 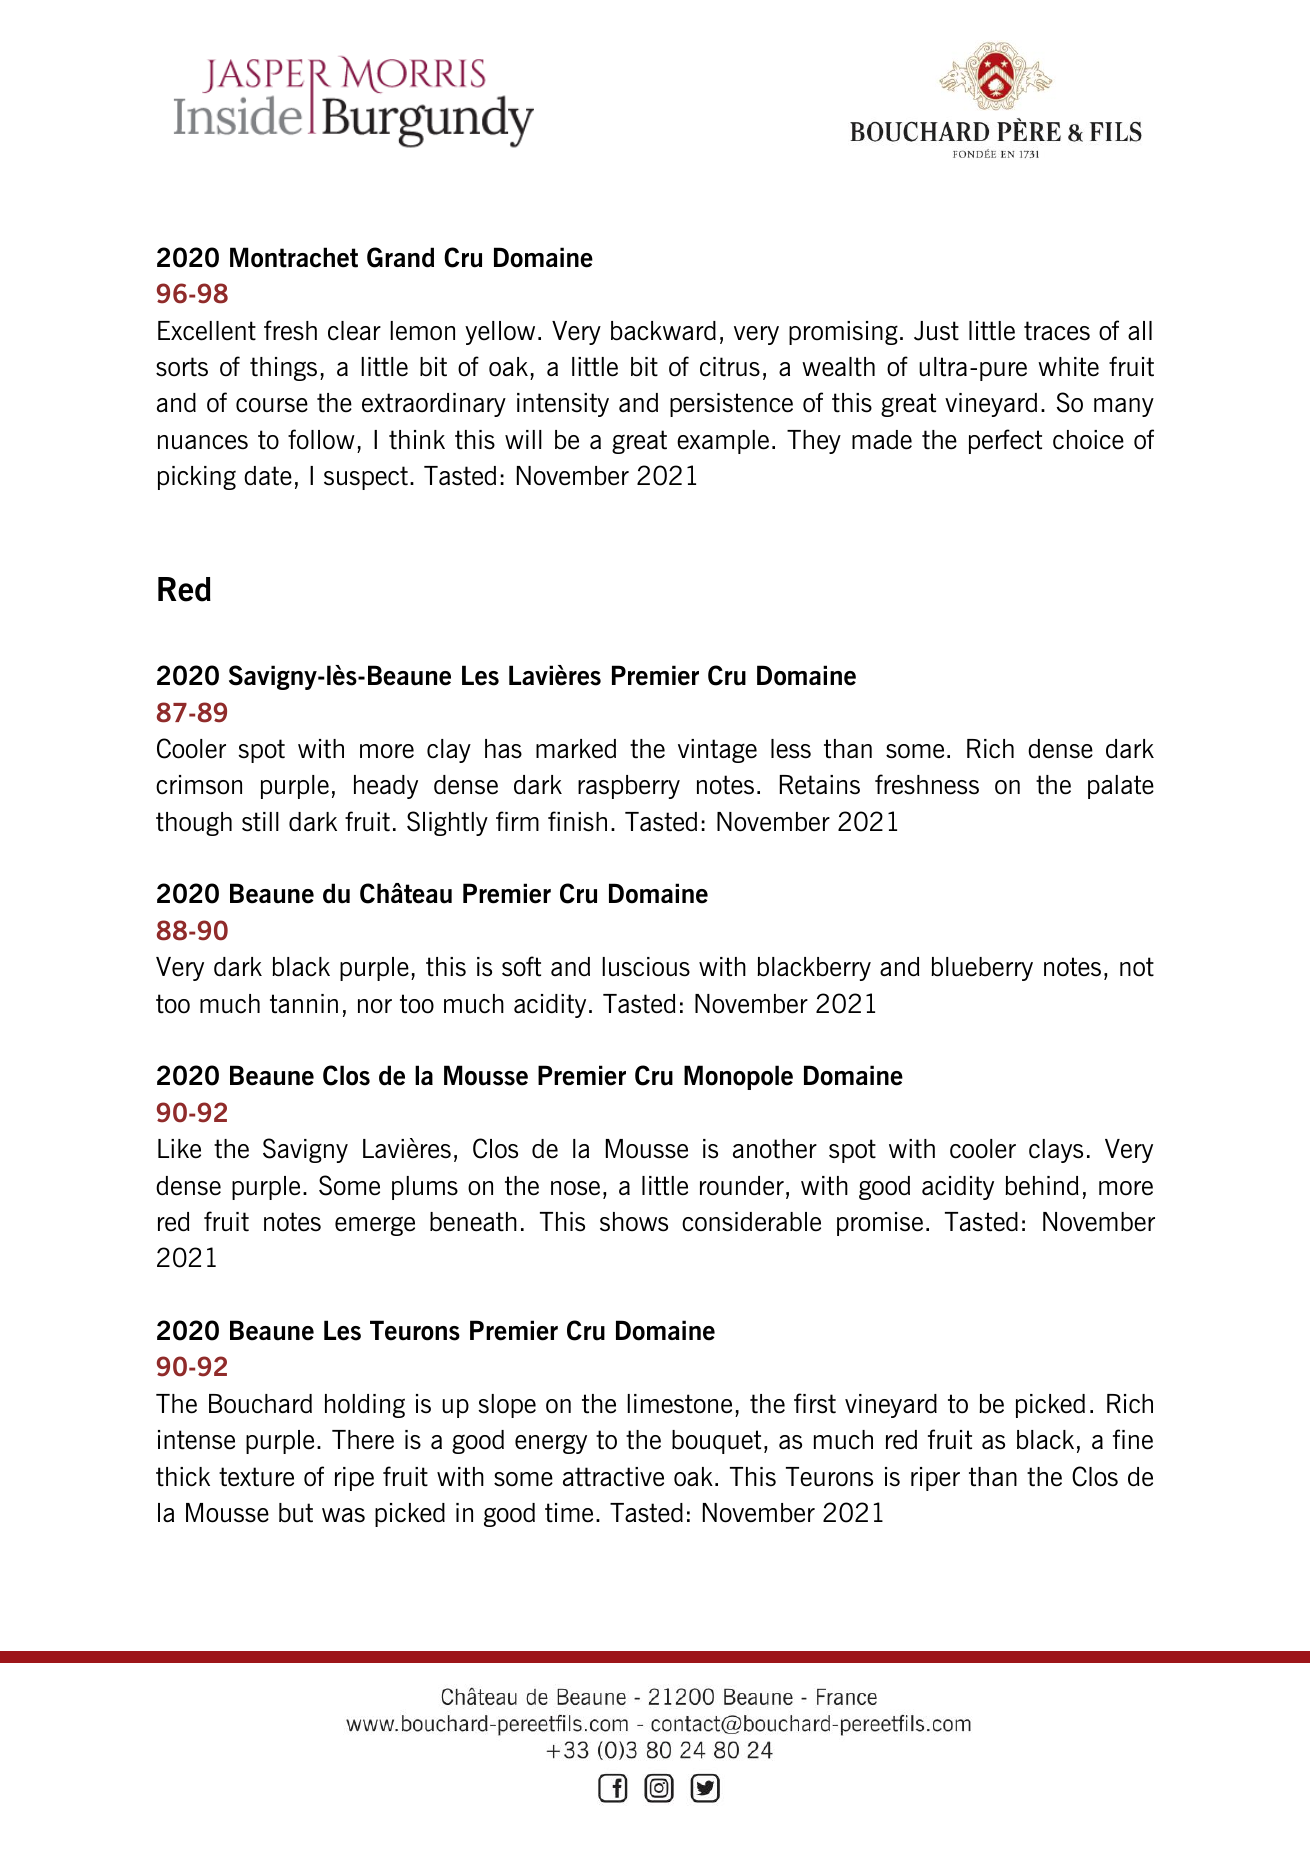 I want to click on crimson, so click(x=199, y=785).
